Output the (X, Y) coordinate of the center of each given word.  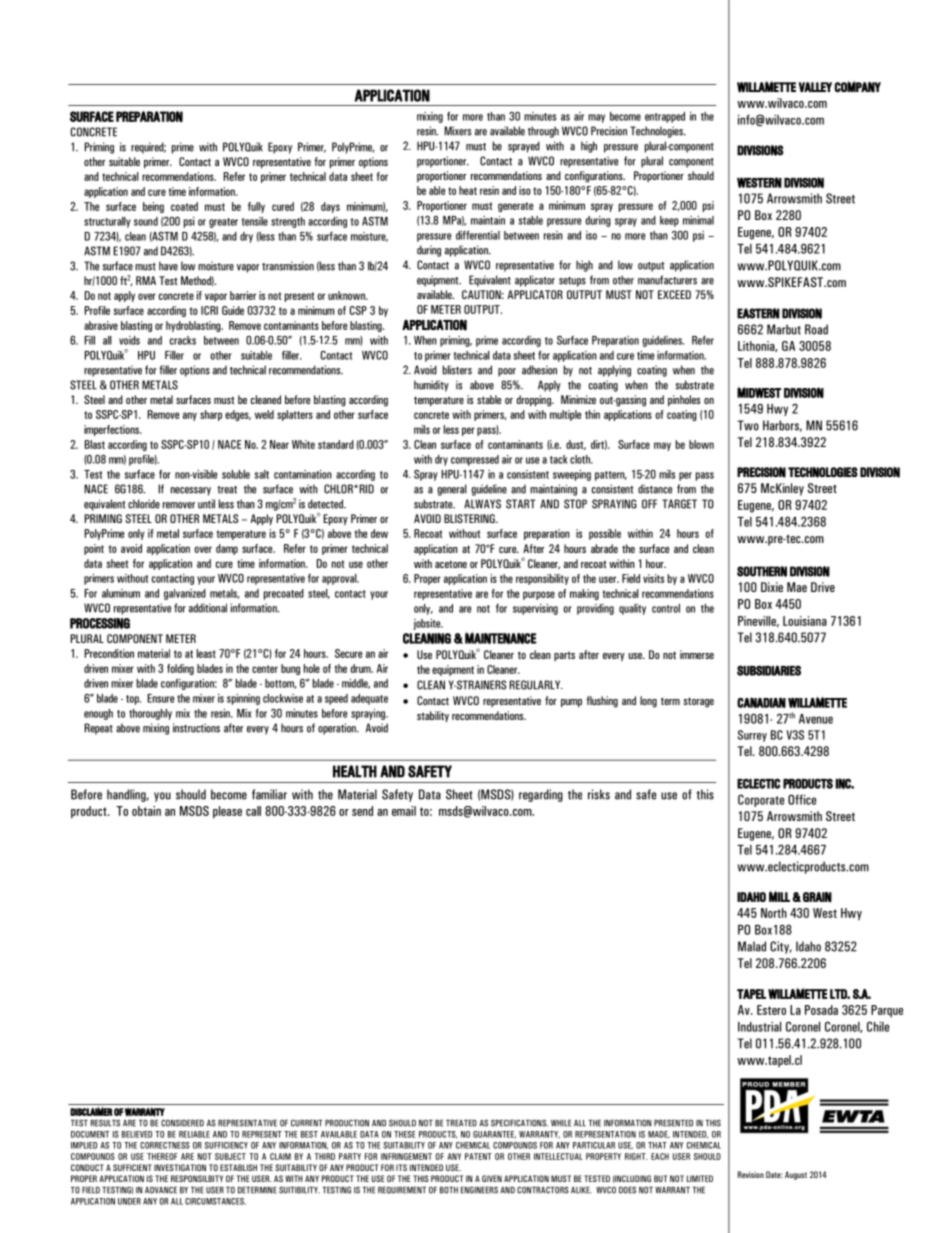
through (543, 132)
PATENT (478, 1156)
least (206, 653)
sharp (211, 415)
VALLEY (815, 87)
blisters (457, 370)
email (404, 811)
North (774, 913)
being (153, 207)
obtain (146, 811)
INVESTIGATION (180, 1167)
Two (748, 425)
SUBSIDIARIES (769, 670)
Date (774, 1174)
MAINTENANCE (500, 638)
